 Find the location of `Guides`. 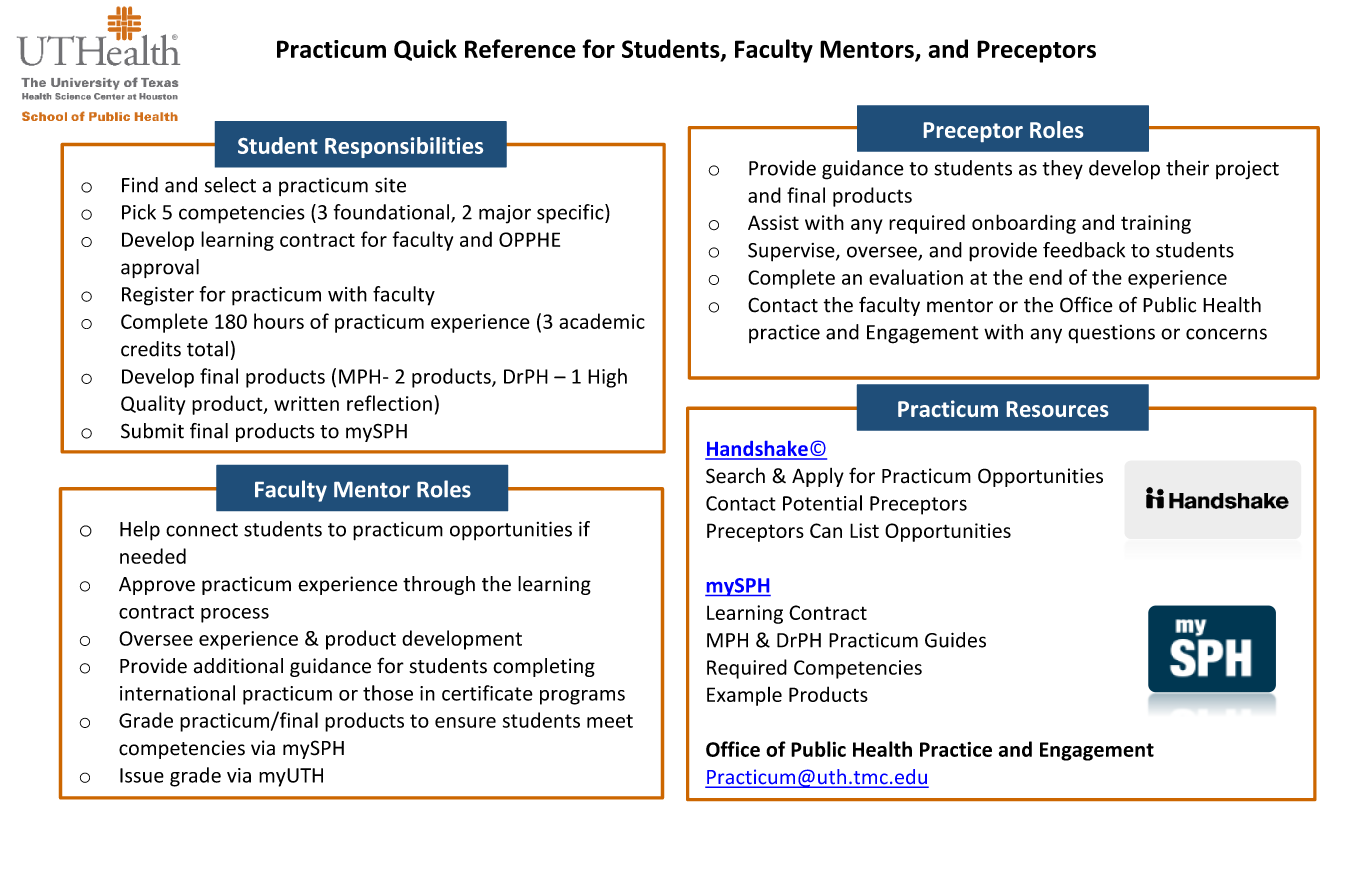

Guides is located at coordinates (955, 640).
